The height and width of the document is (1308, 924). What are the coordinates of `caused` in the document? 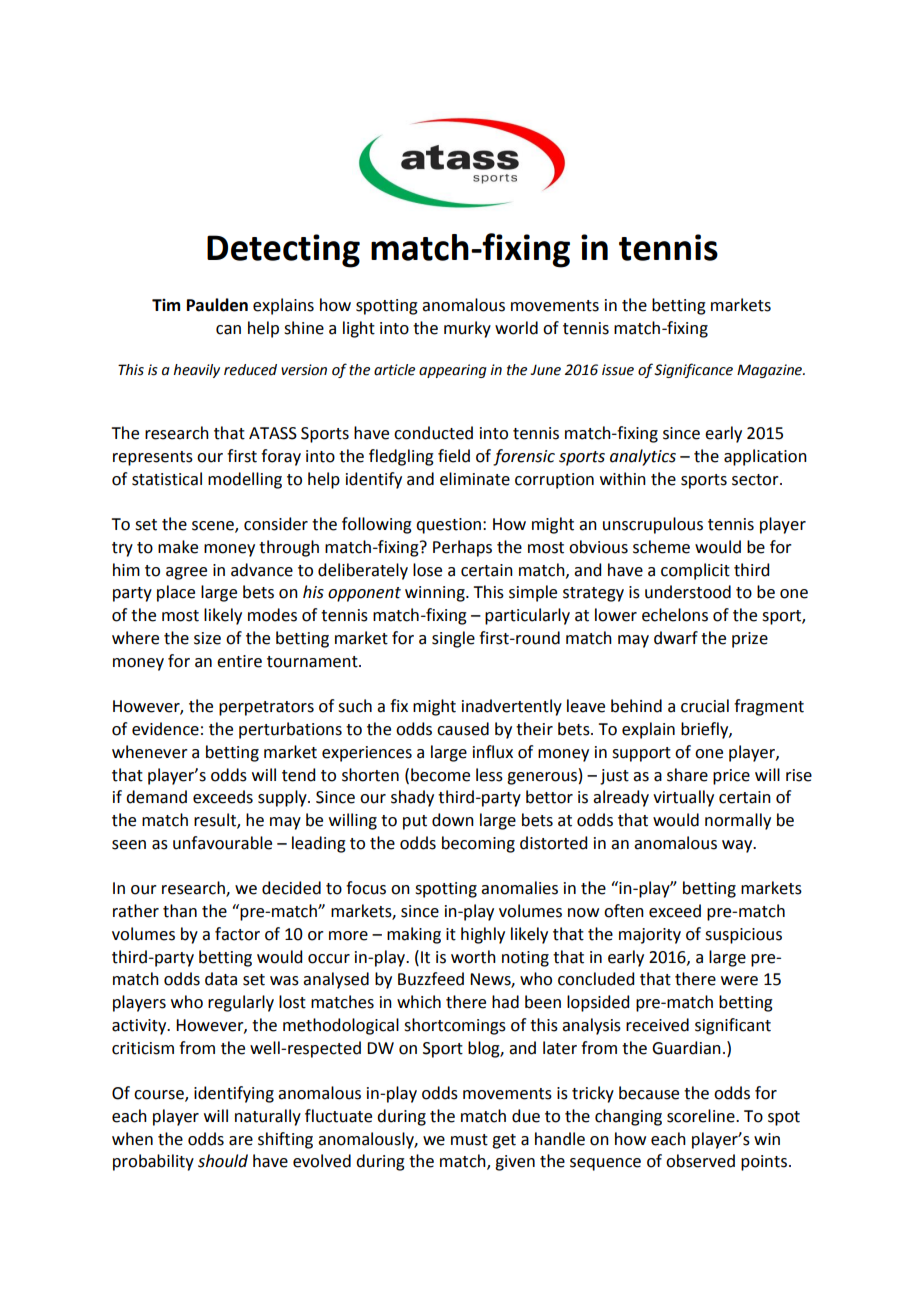 It's located at (463, 729).
